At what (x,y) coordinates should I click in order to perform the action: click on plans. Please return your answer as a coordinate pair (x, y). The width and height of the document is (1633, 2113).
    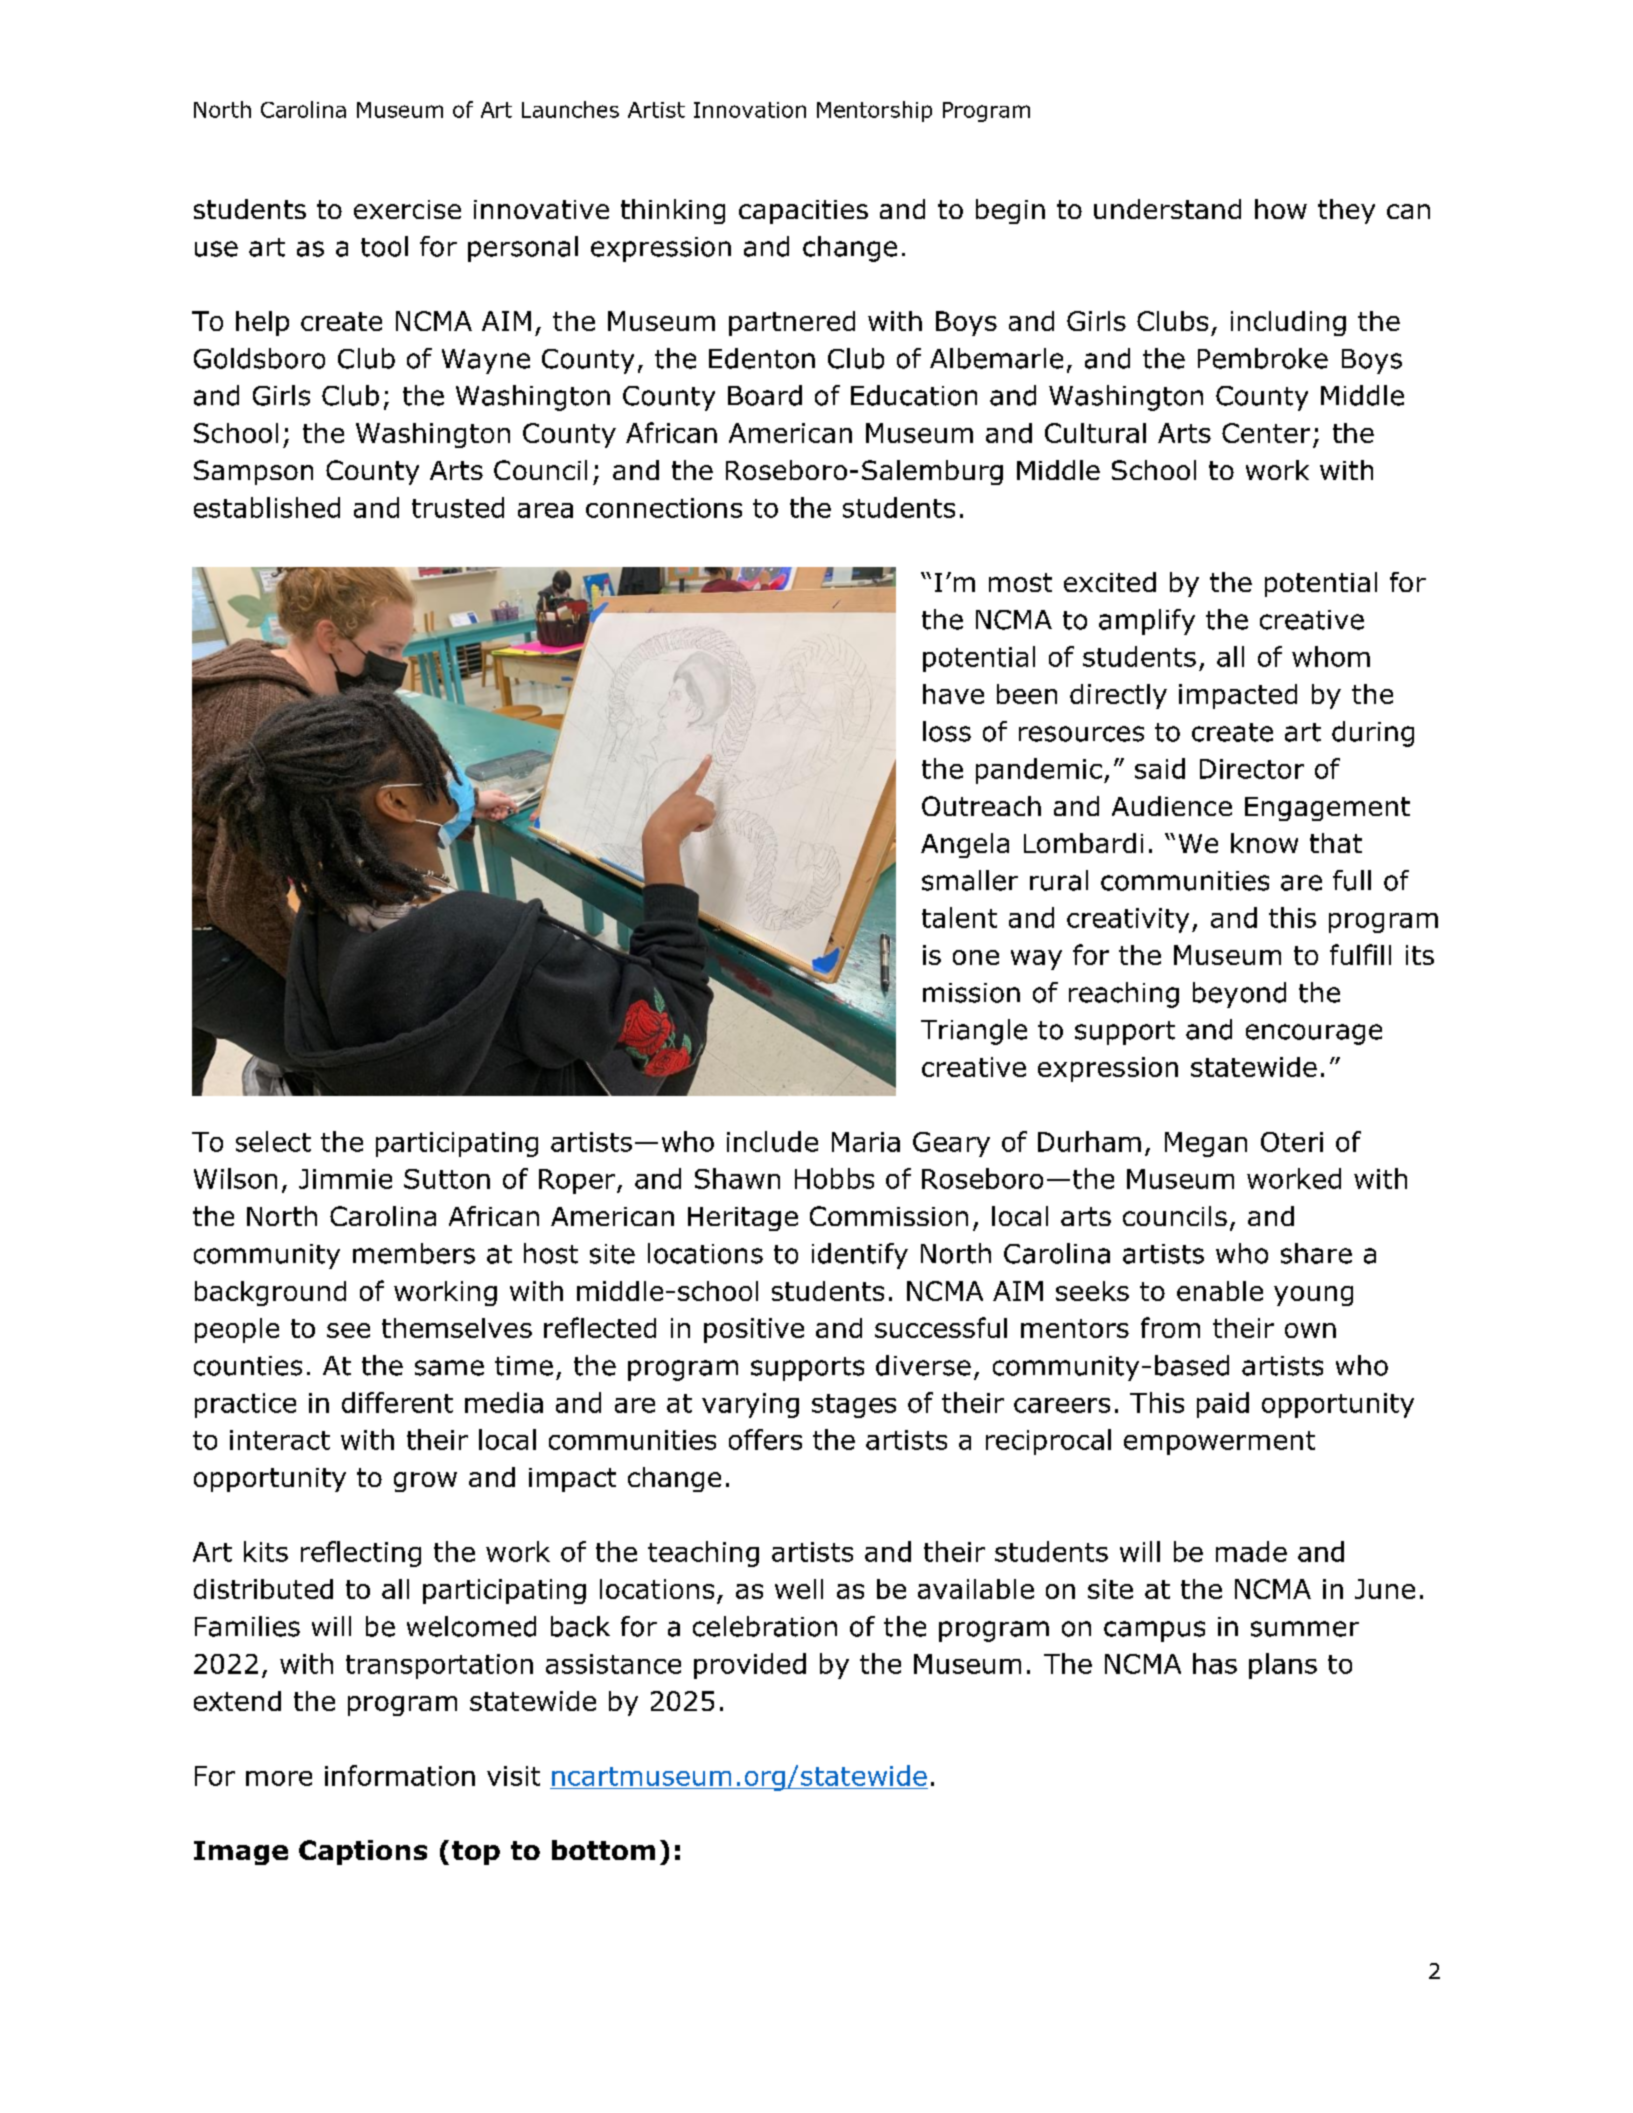
    Looking at the image, I should click on (1283, 1666).
